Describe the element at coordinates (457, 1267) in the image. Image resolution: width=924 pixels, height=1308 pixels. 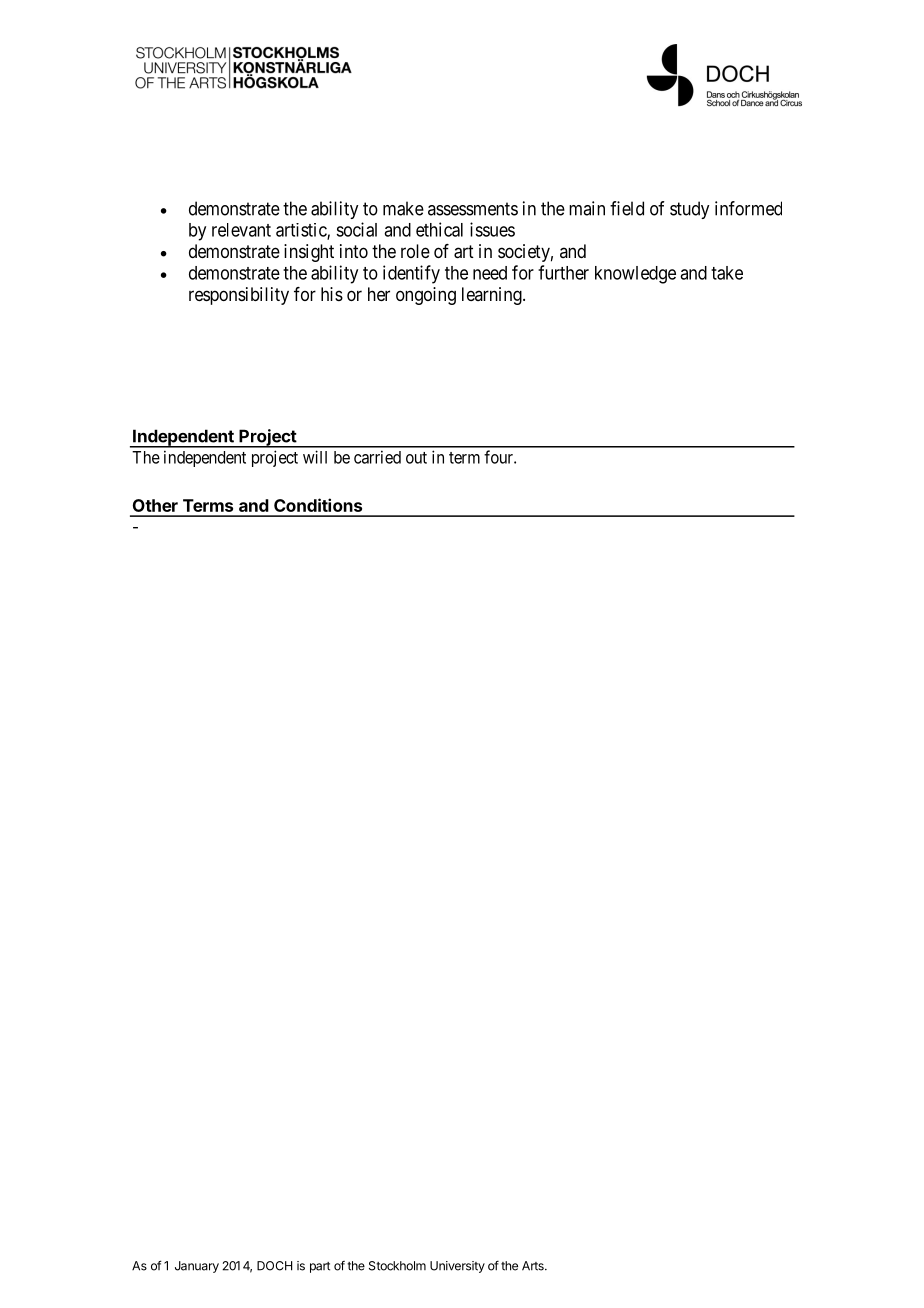
I see `University` at that location.
